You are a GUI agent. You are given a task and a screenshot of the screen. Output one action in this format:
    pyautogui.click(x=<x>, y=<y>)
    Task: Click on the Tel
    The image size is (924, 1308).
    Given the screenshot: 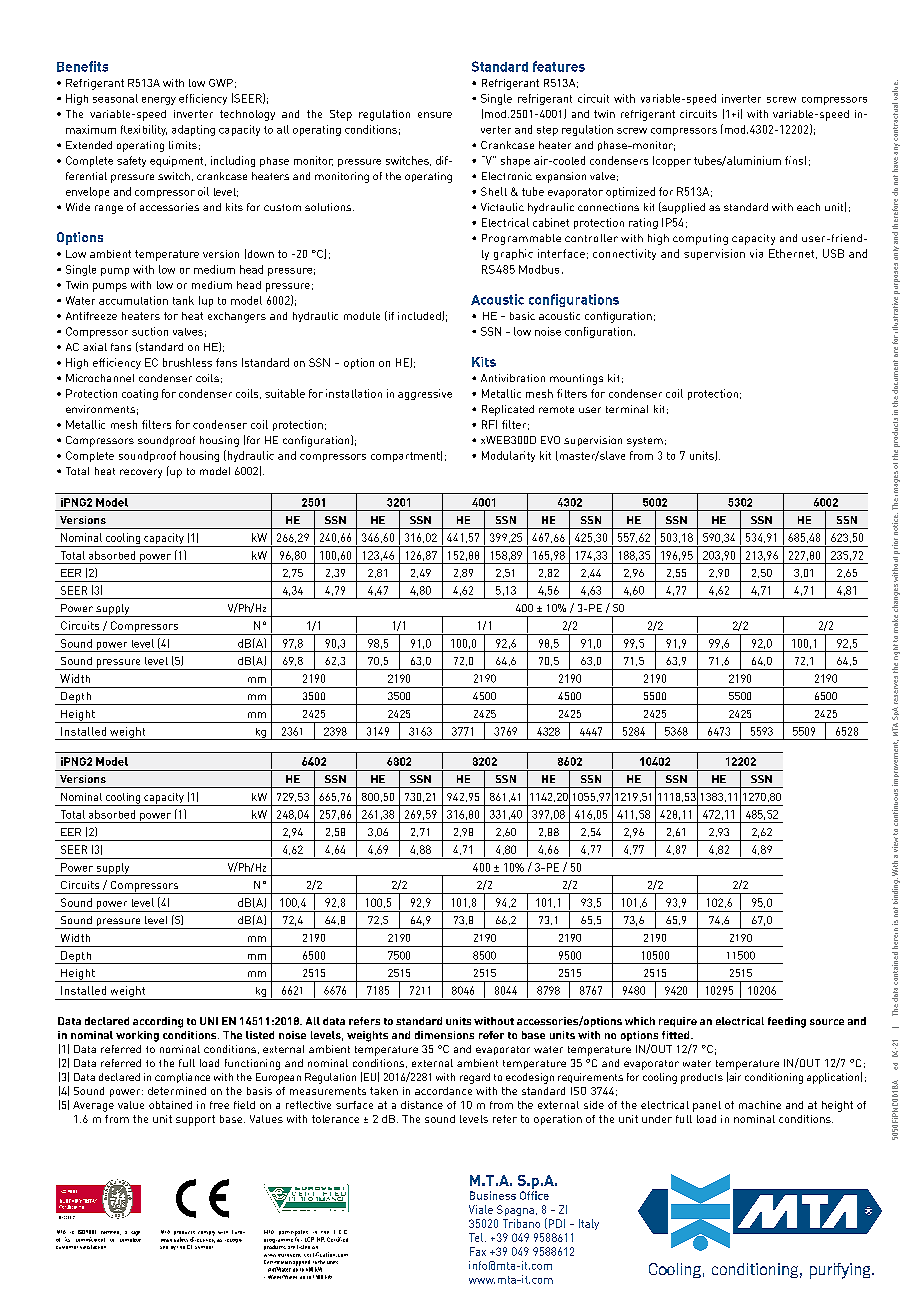 What is the action you would take?
    pyautogui.click(x=477, y=1237)
